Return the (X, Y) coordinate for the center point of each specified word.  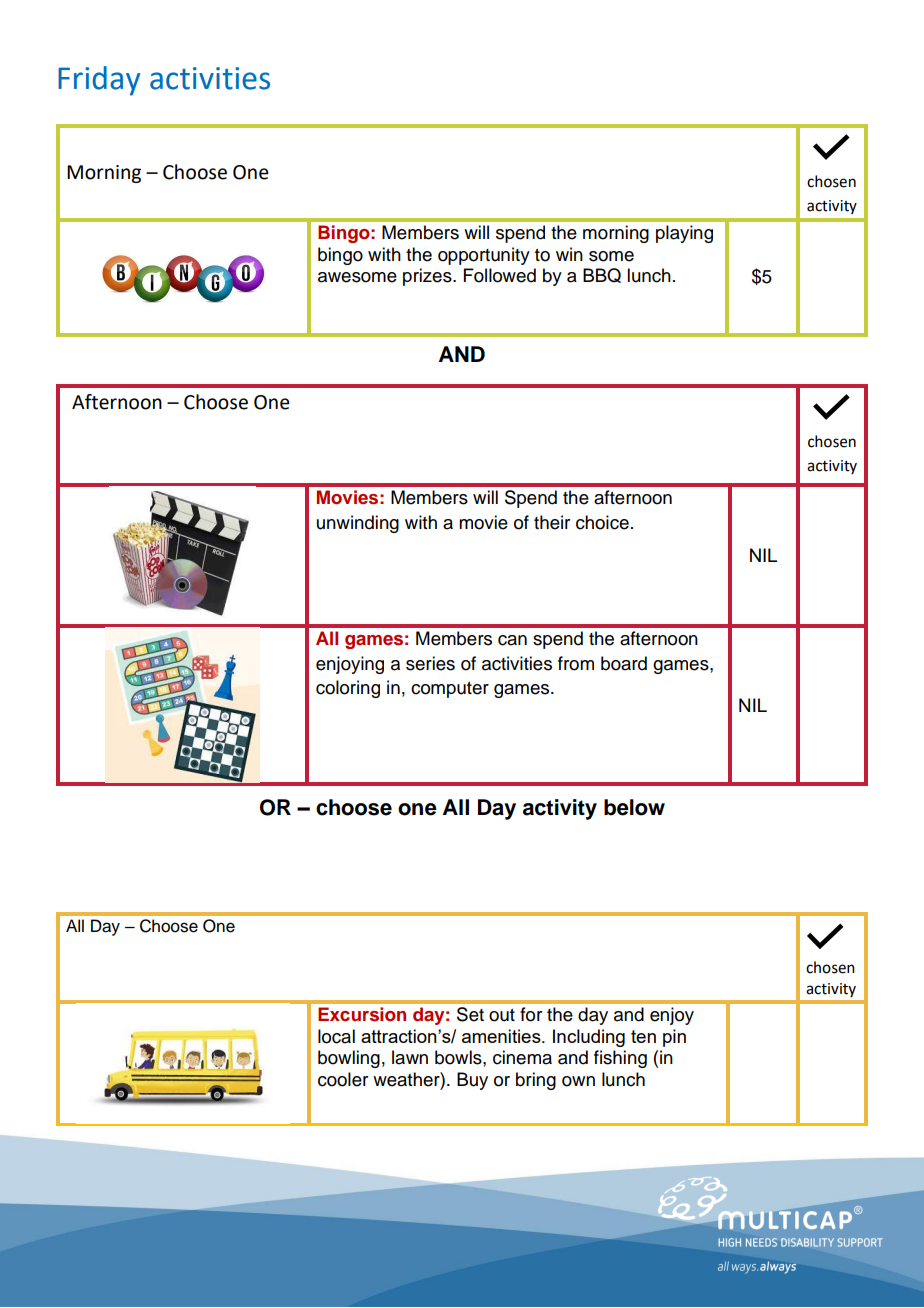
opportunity (484, 256)
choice (602, 522)
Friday (99, 81)
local (336, 1036)
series (430, 663)
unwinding (358, 524)
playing (684, 234)
